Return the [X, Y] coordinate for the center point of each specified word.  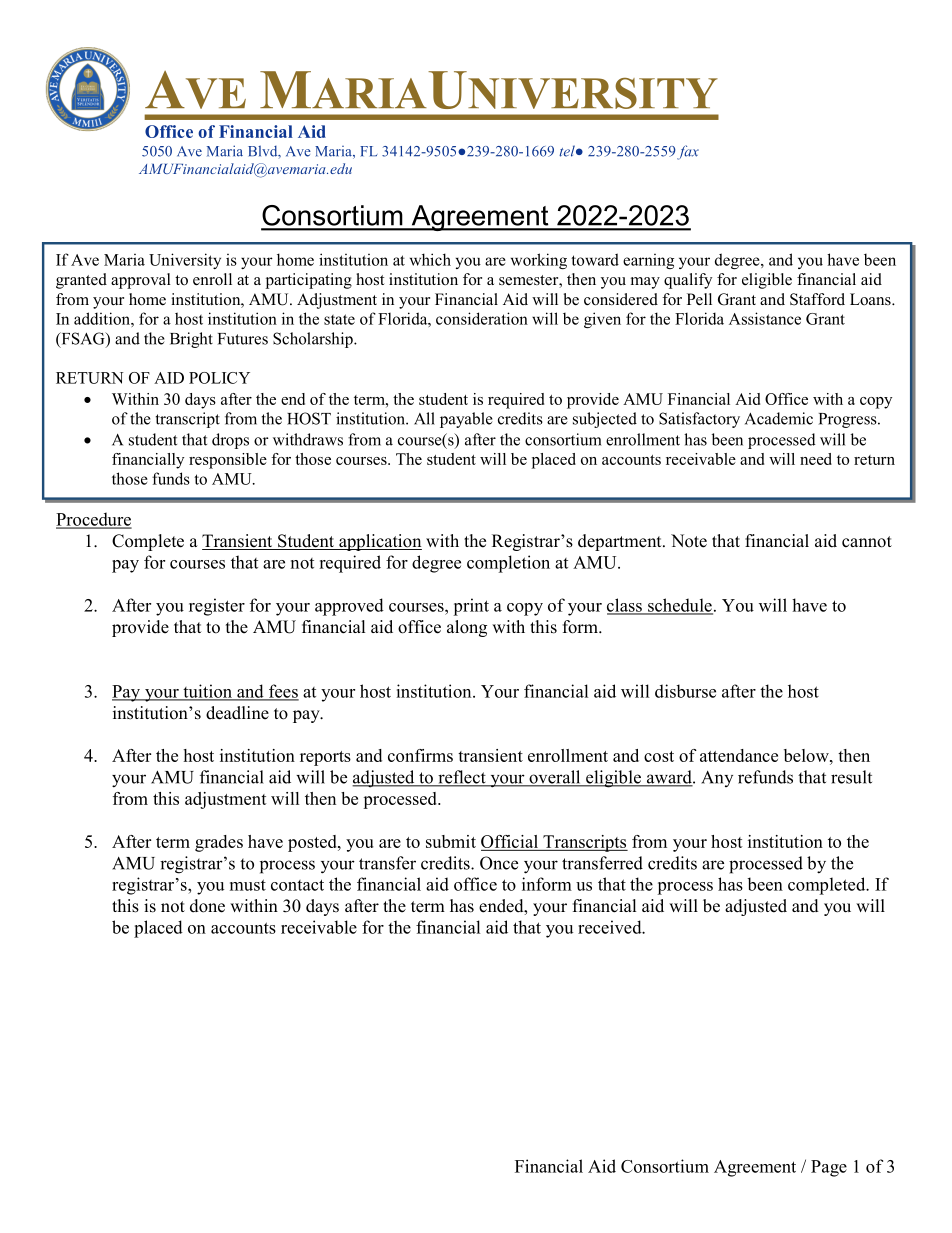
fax [688, 152]
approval [141, 281]
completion [508, 564]
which [430, 259]
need [816, 459]
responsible [228, 461]
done [207, 906]
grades [219, 843]
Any [717, 779]
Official [510, 843]
